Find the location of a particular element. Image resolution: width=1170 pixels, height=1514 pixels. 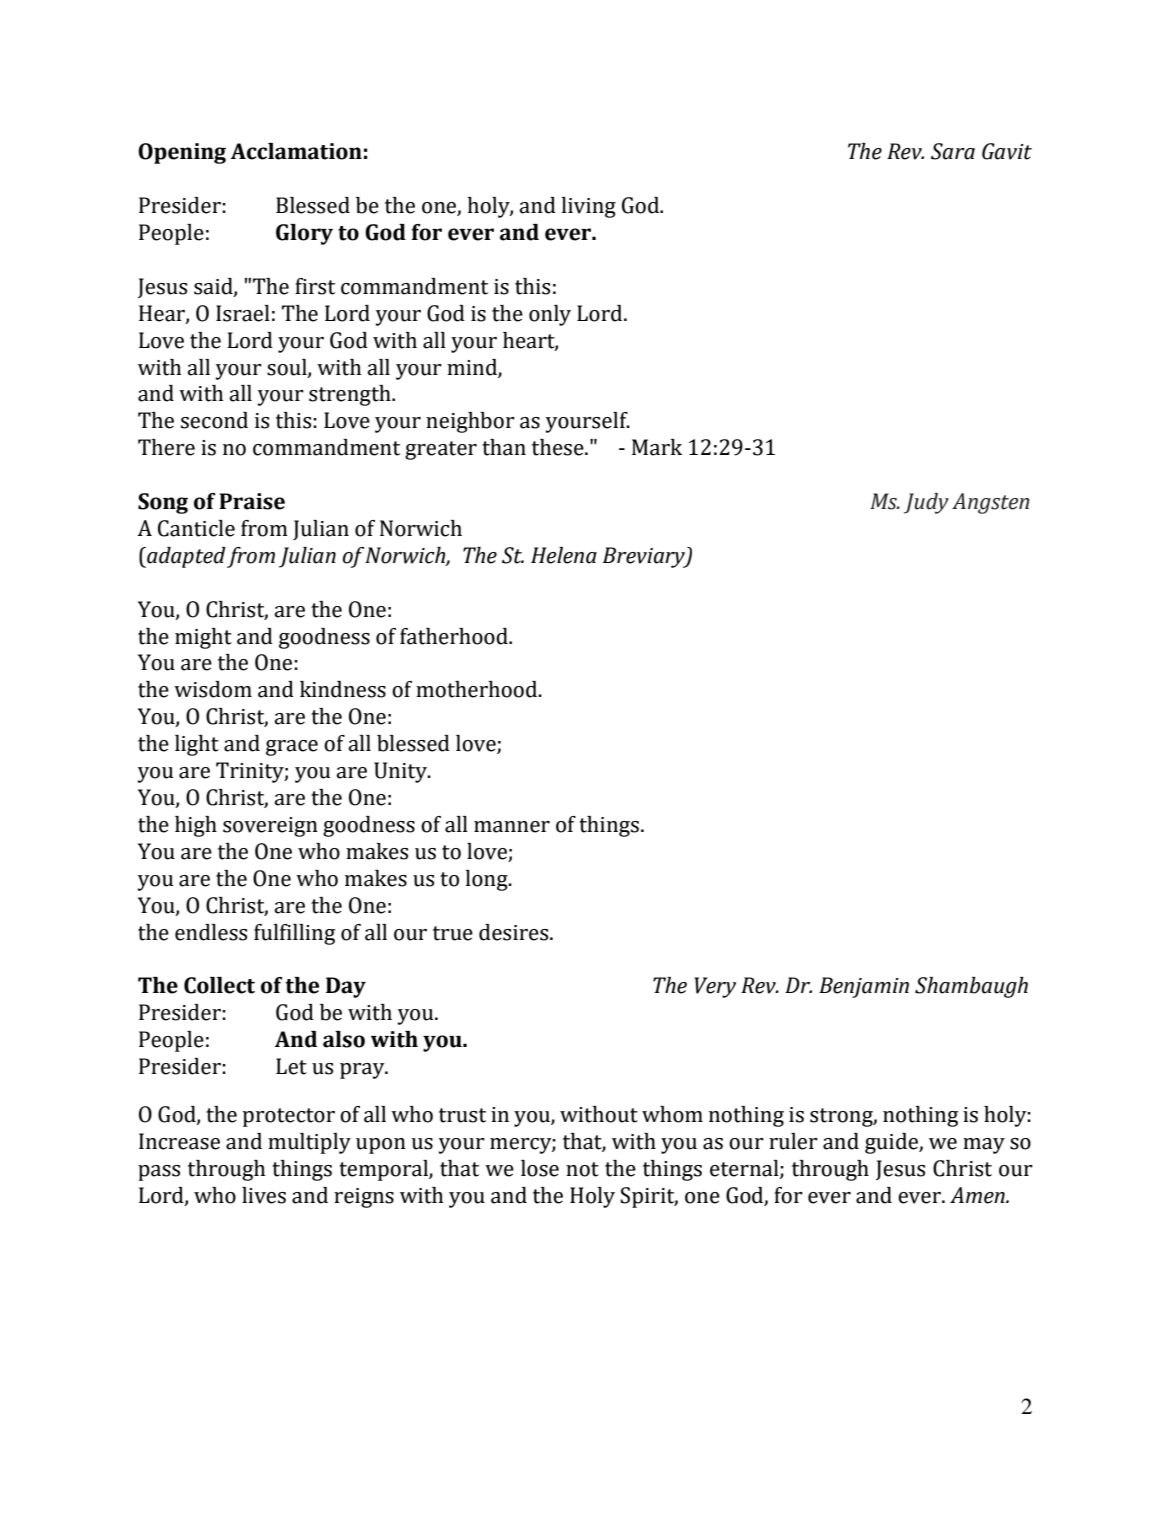

Judy is located at coordinates (926, 503).
